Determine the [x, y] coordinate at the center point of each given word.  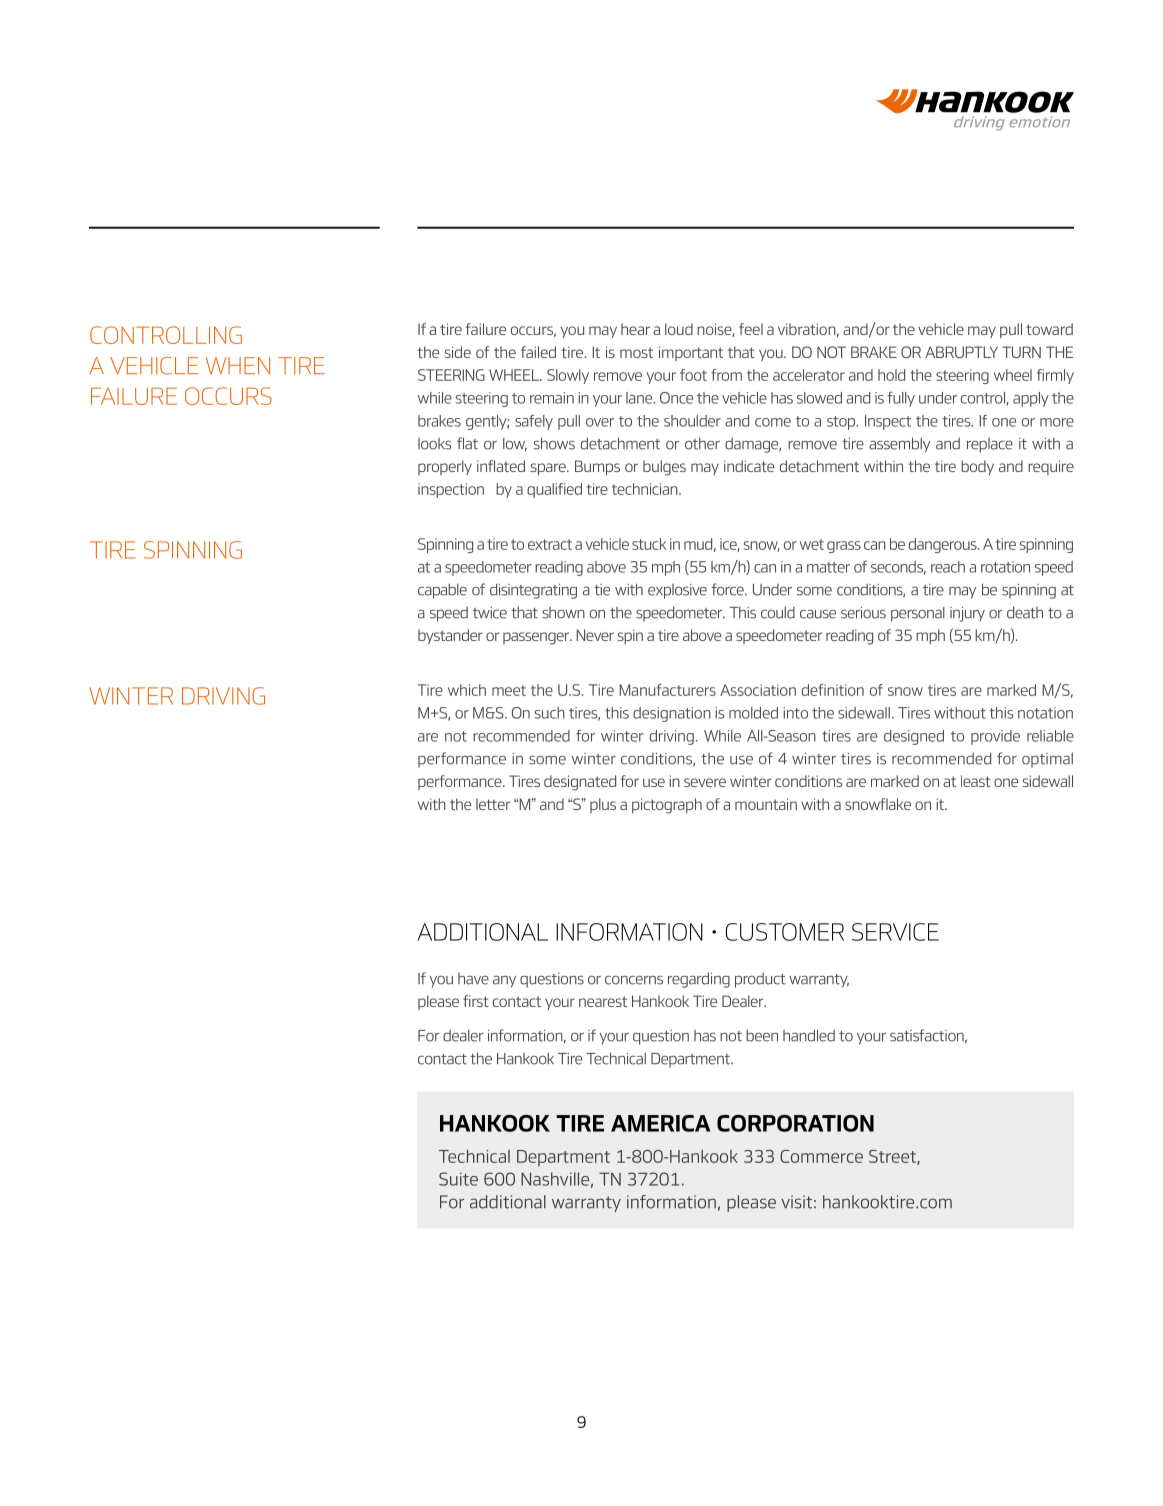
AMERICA [660, 1123]
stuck [649, 544]
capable [442, 591]
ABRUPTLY [961, 352]
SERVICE [895, 932]
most [636, 352]
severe [705, 782]
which [467, 690]
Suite [458, 1179]
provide [995, 737]
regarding [699, 980]
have [473, 979]
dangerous [944, 545]
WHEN [238, 365]
